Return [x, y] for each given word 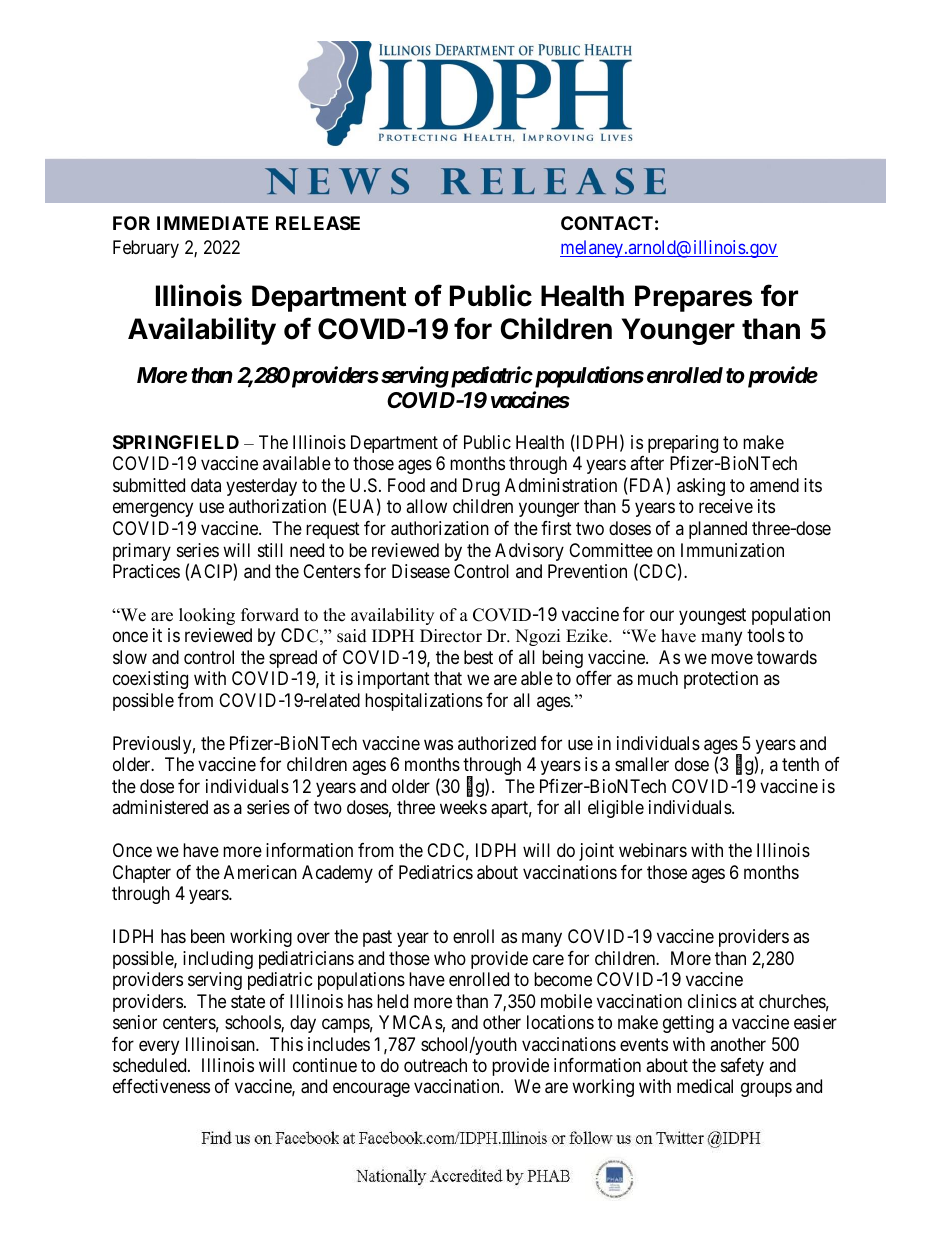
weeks [463, 807]
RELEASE [318, 223]
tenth [800, 764]
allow [426, 506]
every [159, 1047]
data [206, 485]
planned [718, 530]
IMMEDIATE [212, 223]
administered [160, 807]
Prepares [693, 298]
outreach [435, 1065]
